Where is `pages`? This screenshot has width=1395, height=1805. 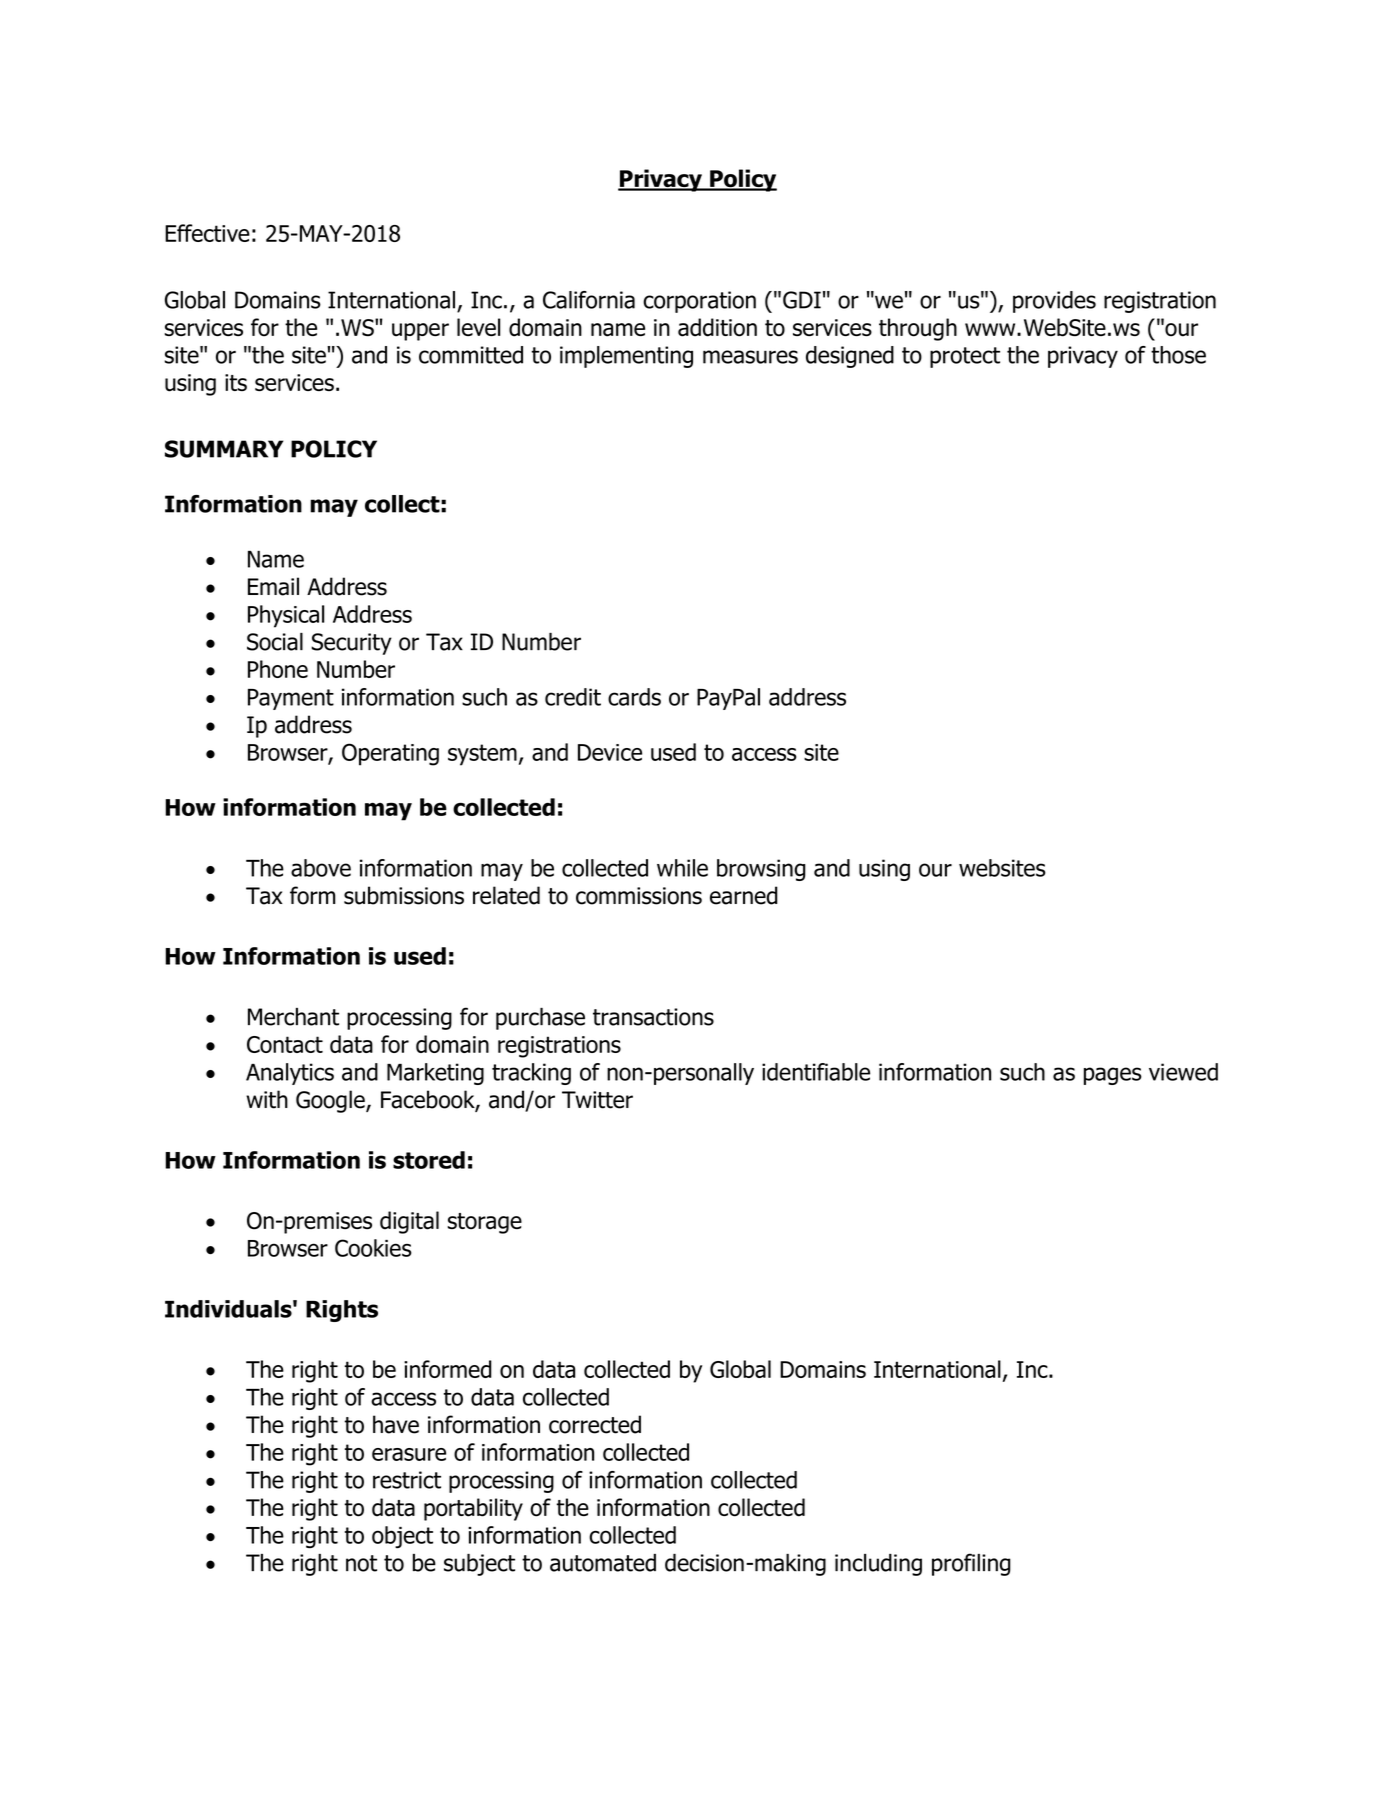
pages is located at coordinates (1113, 1076).
